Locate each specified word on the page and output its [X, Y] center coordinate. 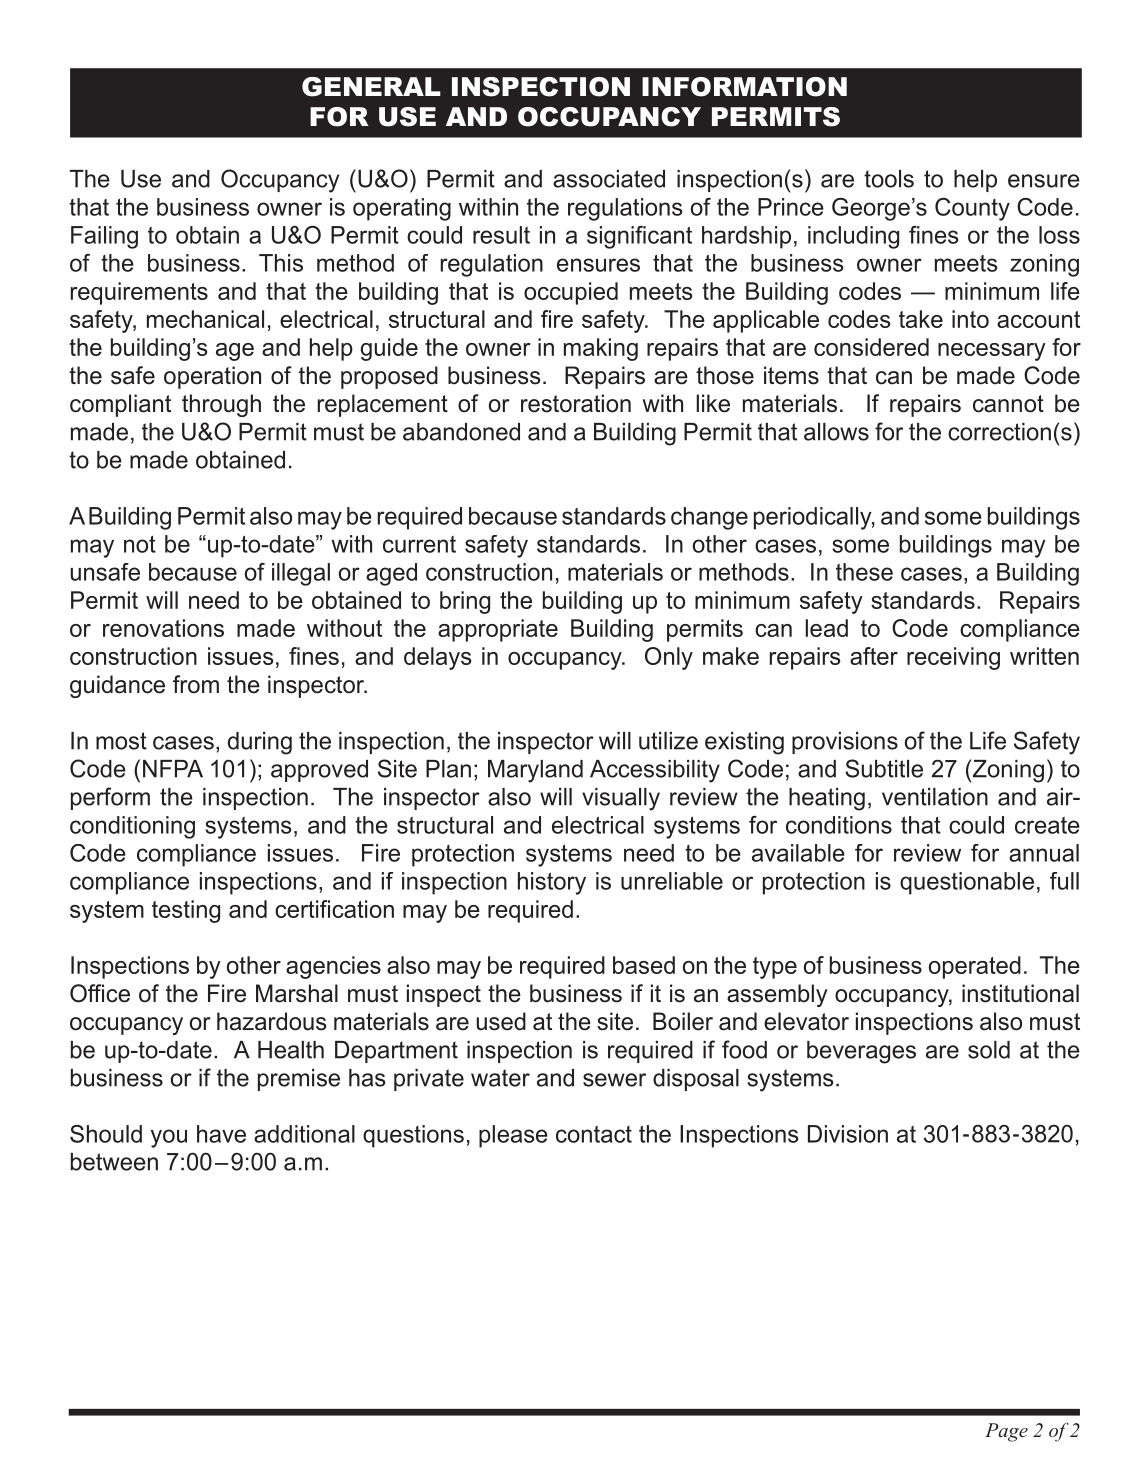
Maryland [535, 771]
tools [889, 179]
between [114, 1162]
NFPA [173, 769]
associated [609, 179]
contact [594, 1134]
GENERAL [371, 87]
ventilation [935, 797]
